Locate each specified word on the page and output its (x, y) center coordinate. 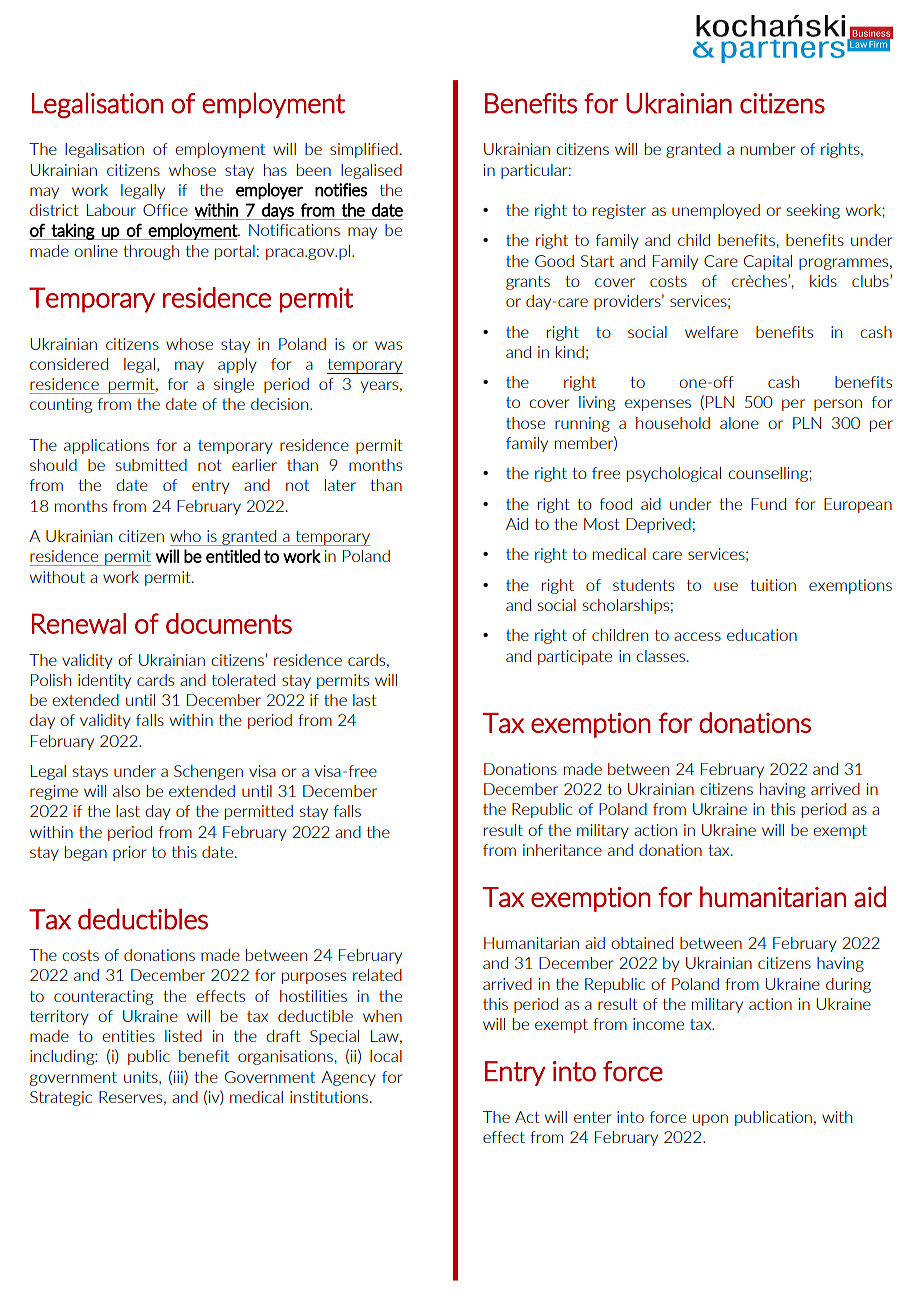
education (762, 635)
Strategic (61, 1098)
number (768, 149)
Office (165, 210)
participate (575, 657)
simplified (364, 150)
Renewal (79, 623)
